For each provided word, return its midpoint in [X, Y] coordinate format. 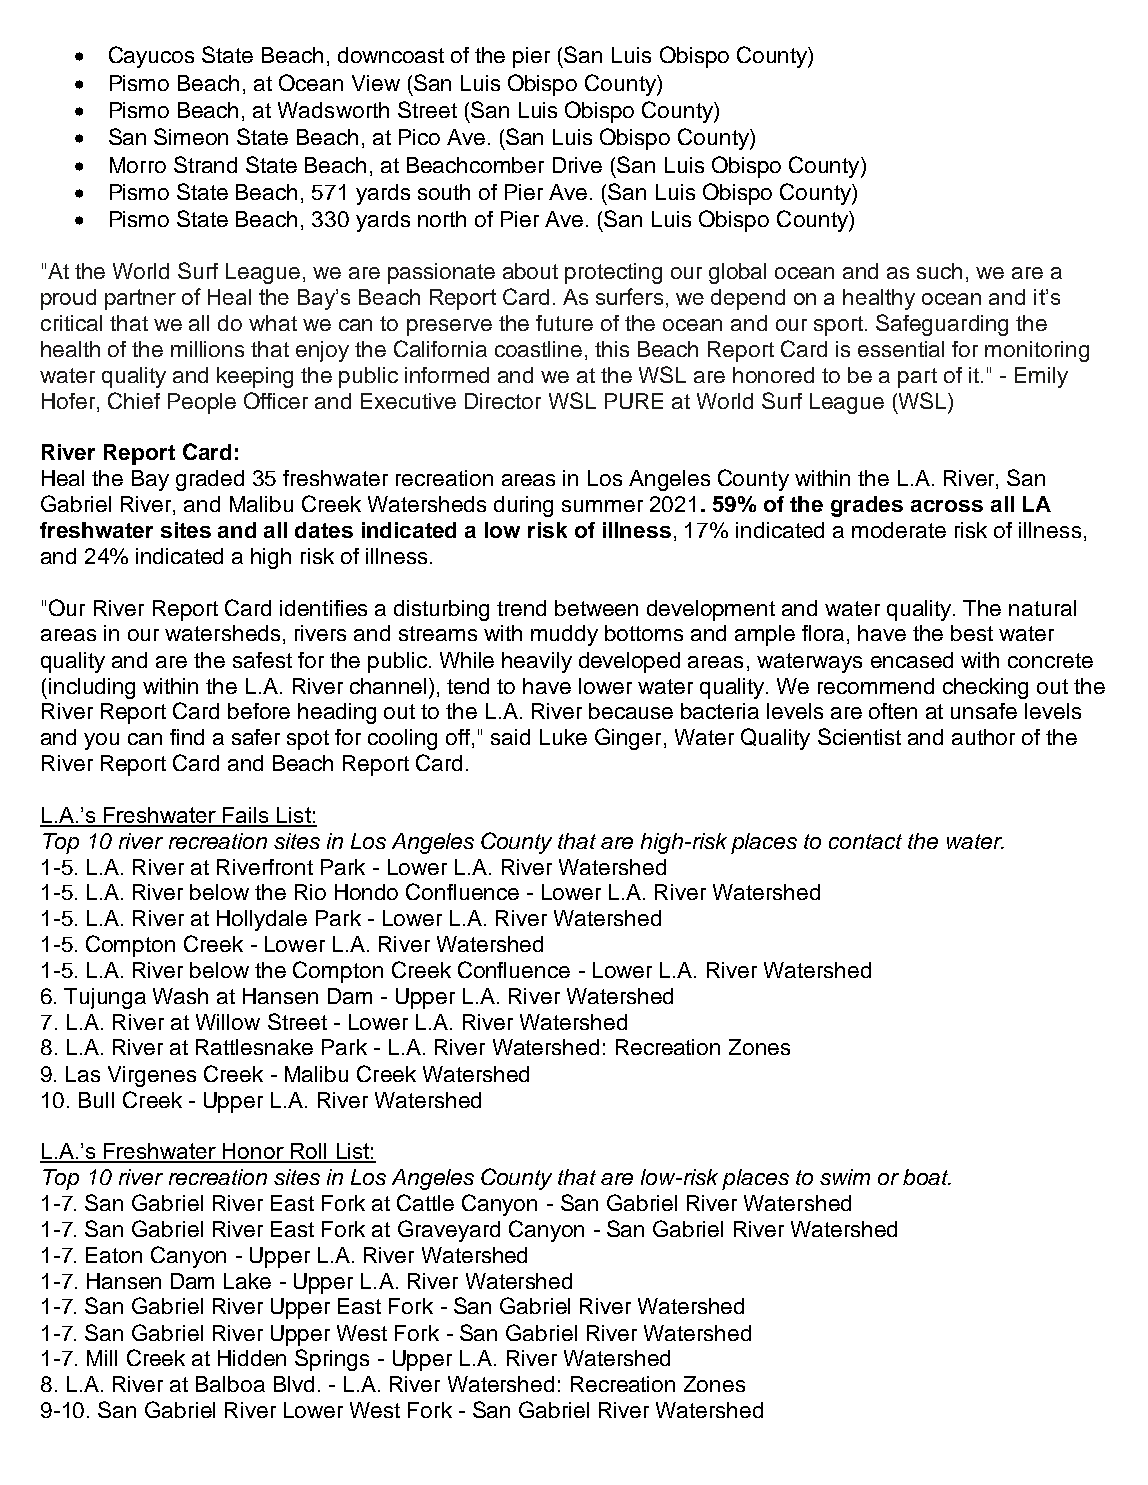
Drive [577, 165]
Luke [563, 737]
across [947, 506]
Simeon [191, 136]
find [187, 737]
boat [927, 1177]
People [202, 403]
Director [503, 401]
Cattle [425, 1202]
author [983, 737]
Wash [180, 996]
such [939, 271]
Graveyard [449, 1231]
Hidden [252, 1358]
